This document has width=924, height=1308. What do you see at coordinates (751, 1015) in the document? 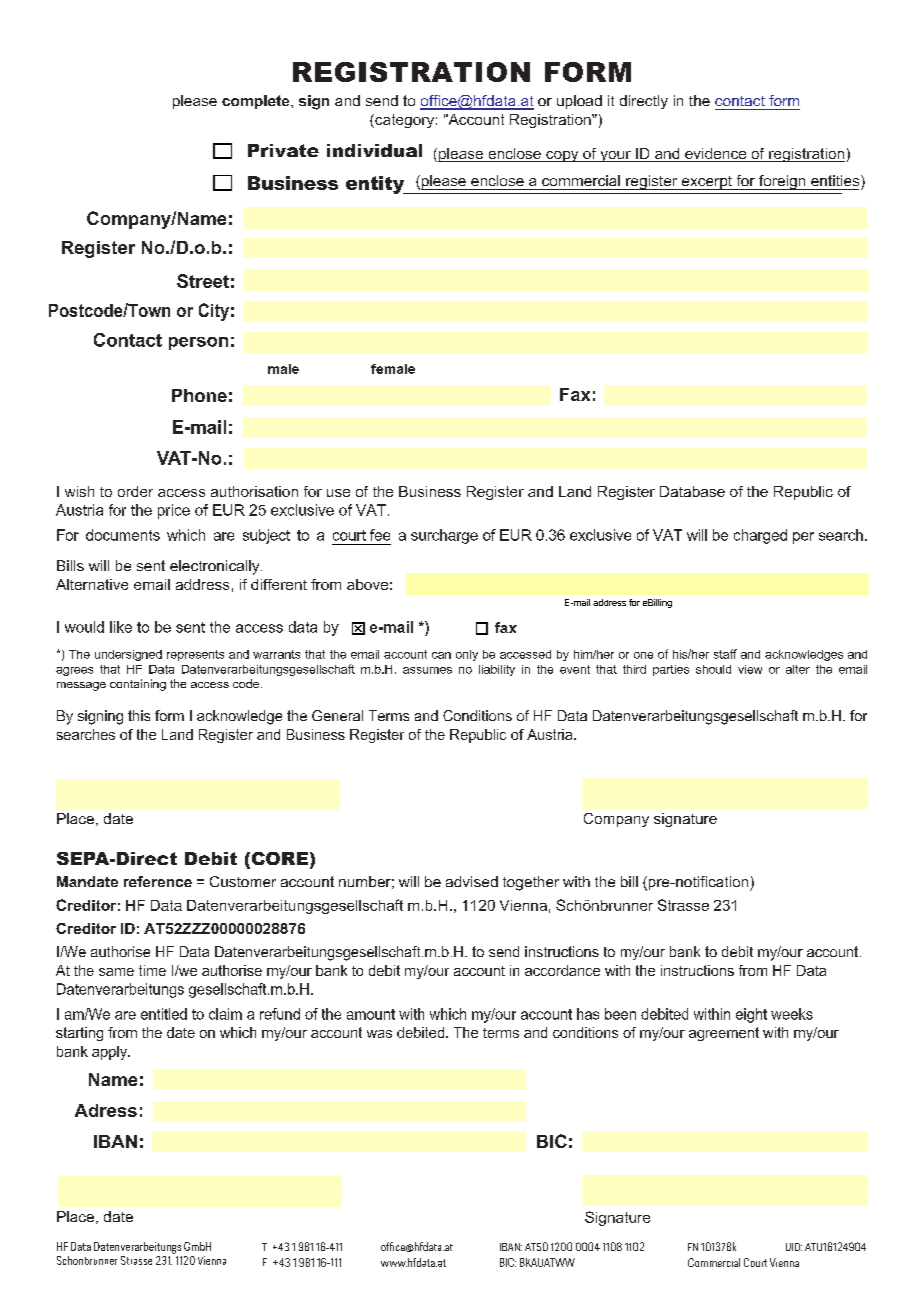
I see `eight` at bounding box center [751, 1015].
